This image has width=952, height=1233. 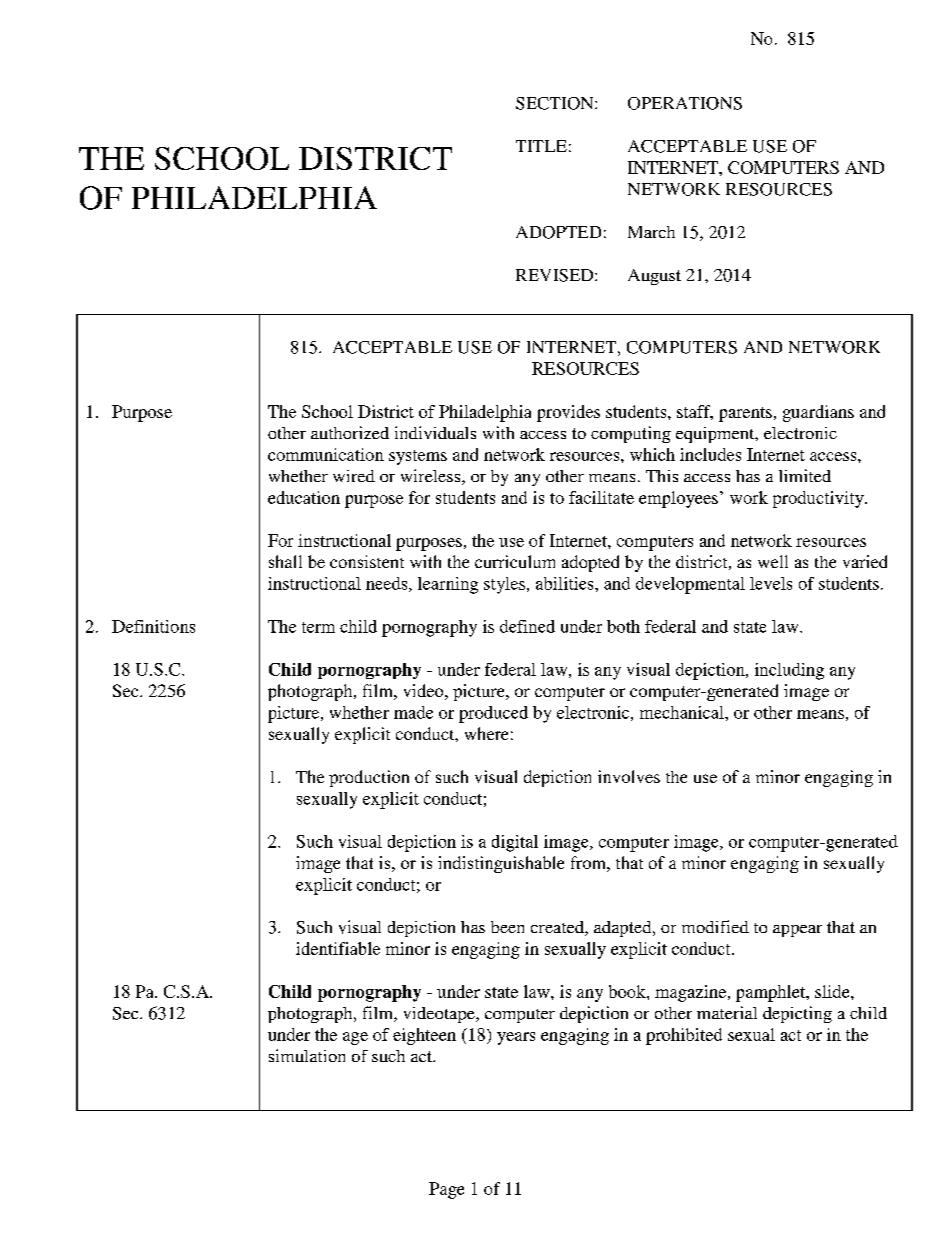 What do you see at coordinates (326, 454) in the image?
I see `communication` at bounding box center [326, 454].
